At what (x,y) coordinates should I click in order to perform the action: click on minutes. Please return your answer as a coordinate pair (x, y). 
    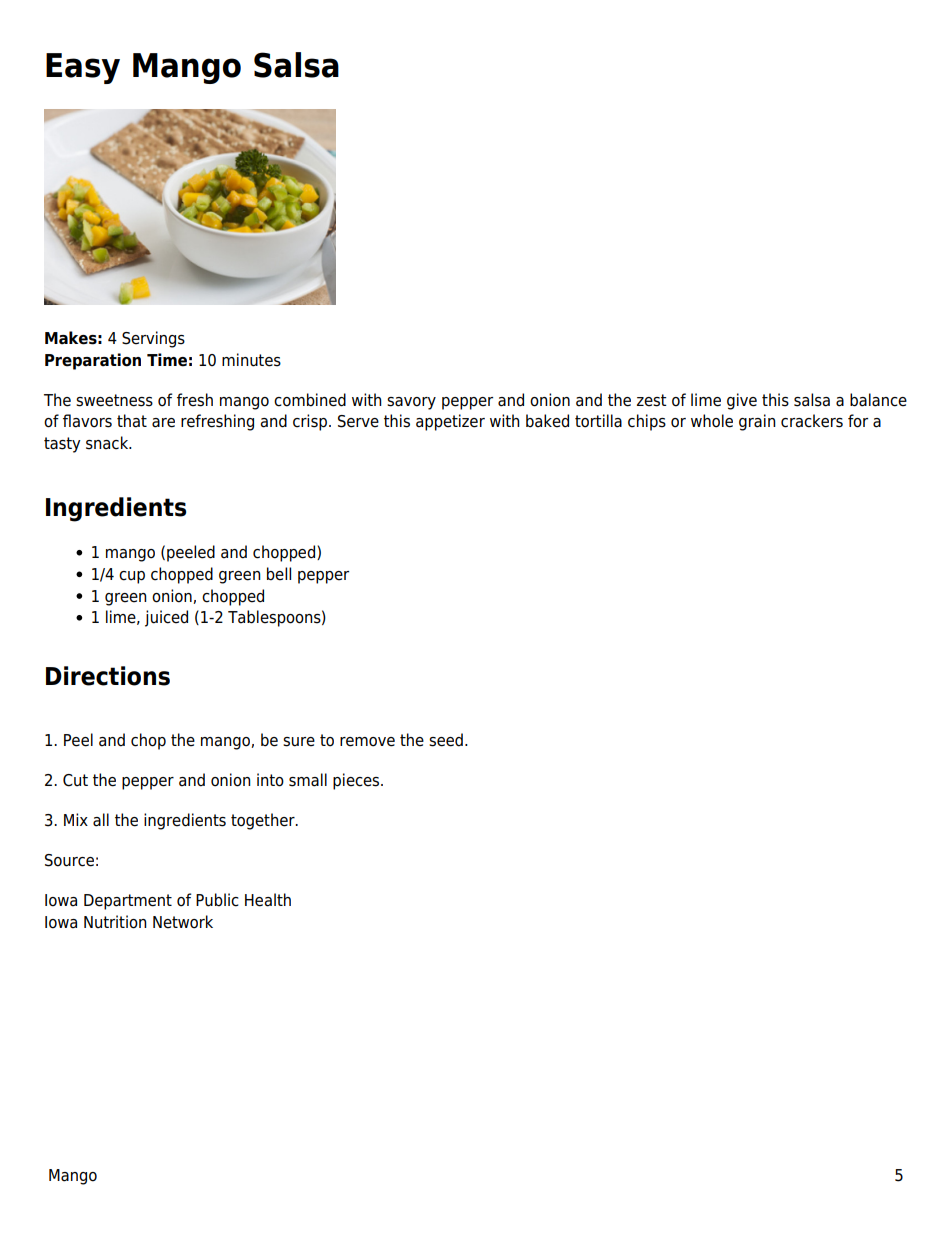
    Looking at the image, I should click on (251, 360).
